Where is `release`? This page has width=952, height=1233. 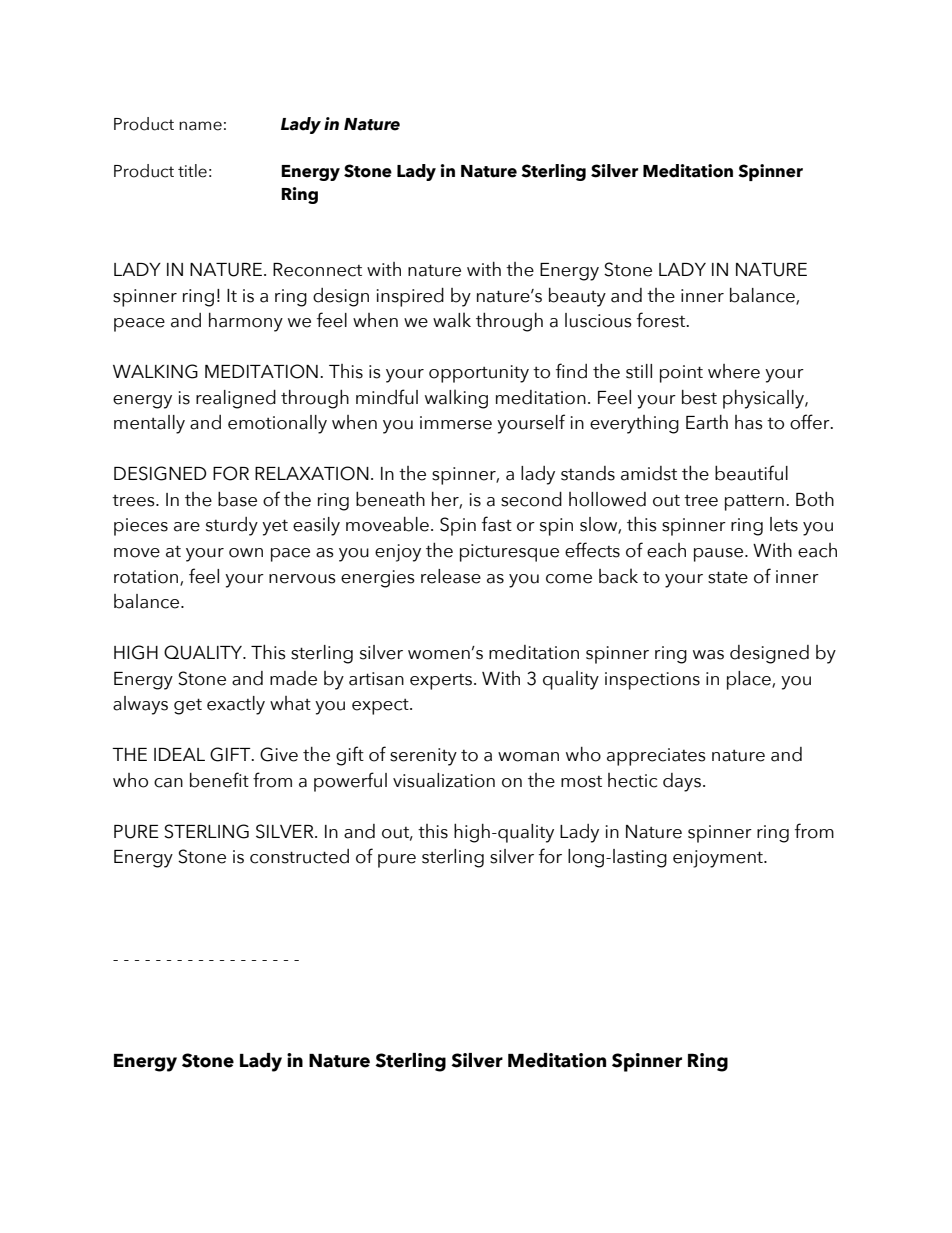 release is located at coordinates (451, 576).
